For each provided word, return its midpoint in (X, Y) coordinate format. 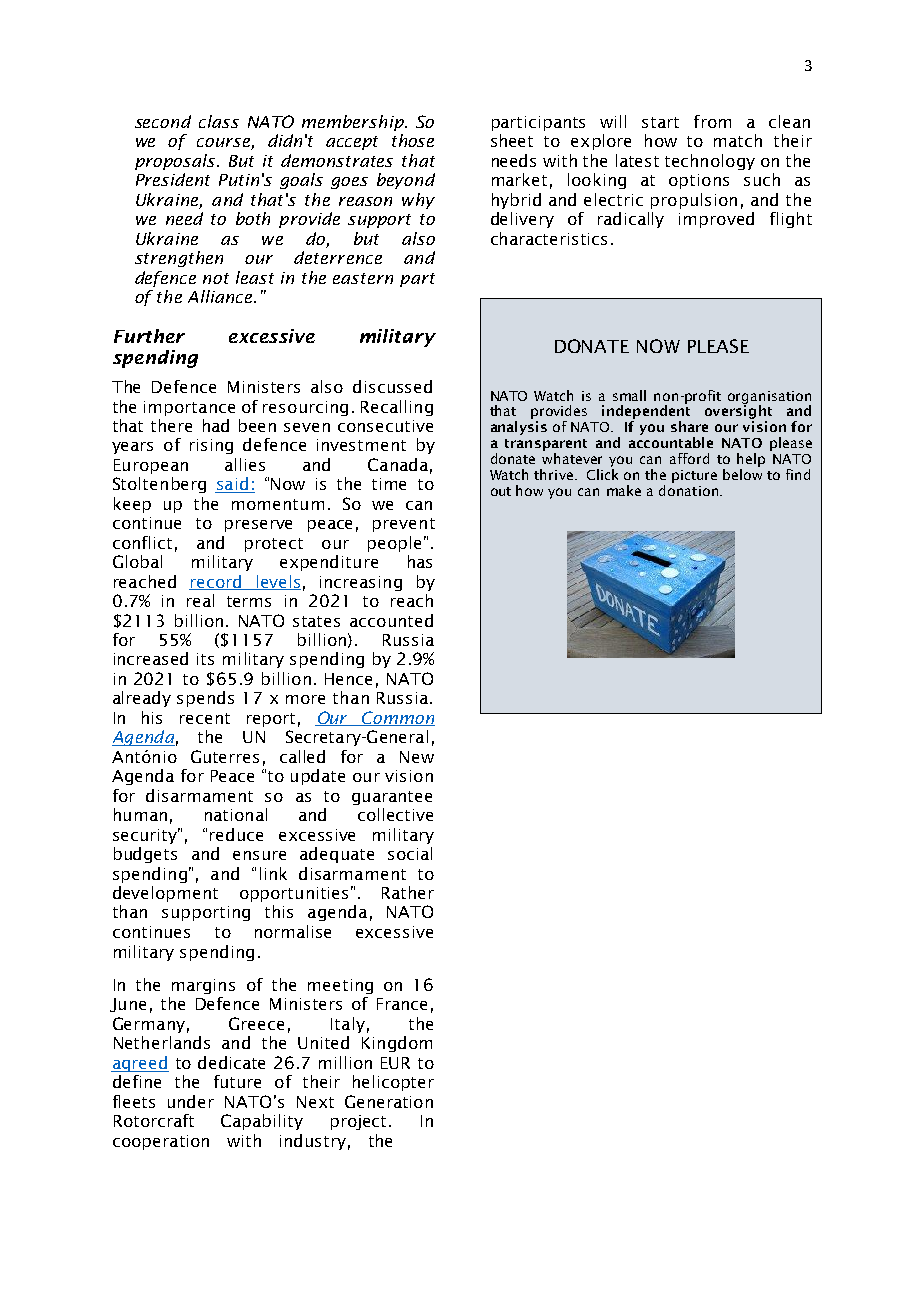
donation (690, 490)
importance (189, 408)
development (165, 894)
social (410, 853)
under (191, 1101)
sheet (512, 140)
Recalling (397, 408)
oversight (738, 412)
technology (710, 162)
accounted (391, 620)
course (224, 144)
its (205, 659)
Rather (408, 892)
